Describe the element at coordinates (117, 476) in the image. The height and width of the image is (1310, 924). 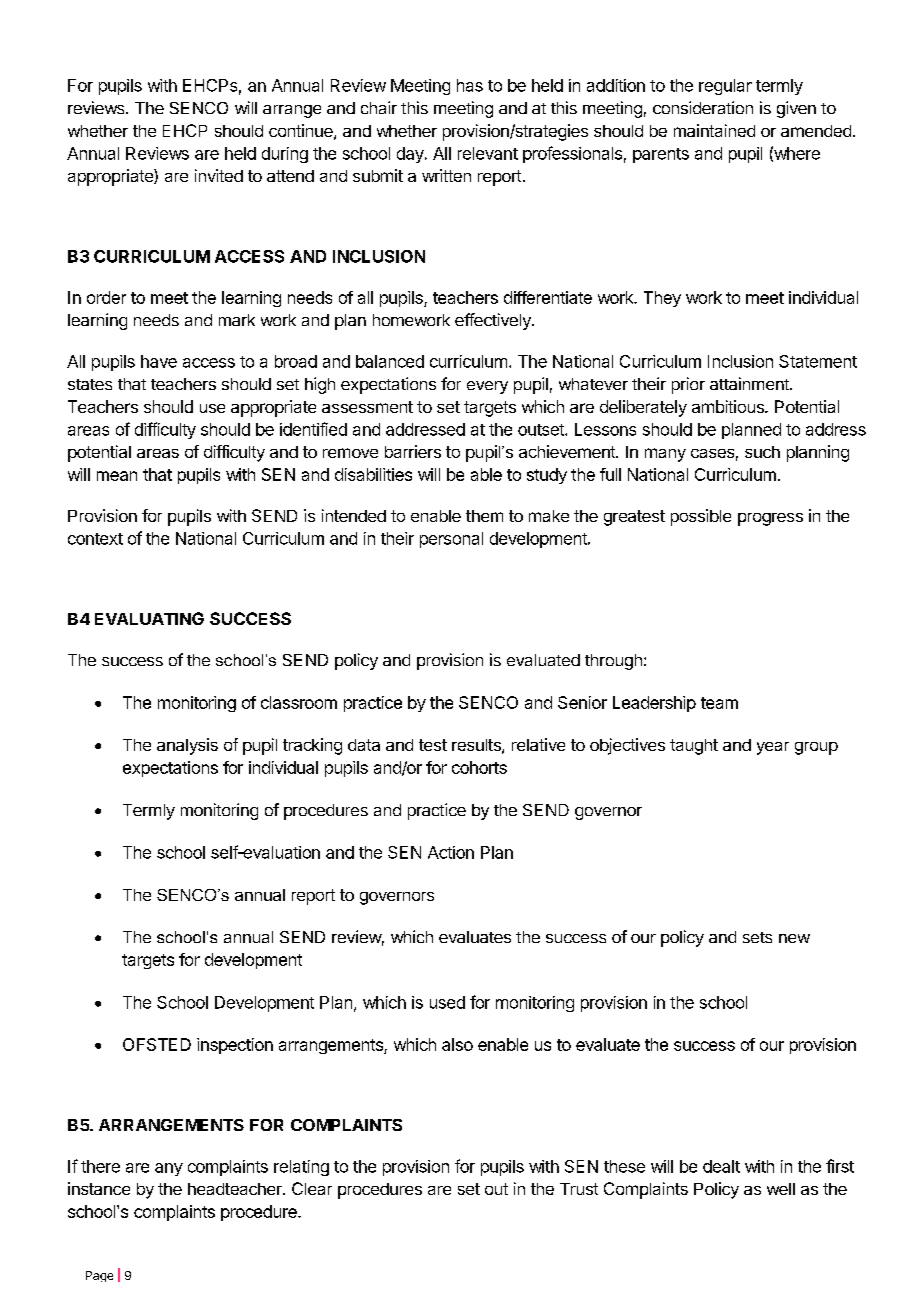
I see `mean` at that location.
